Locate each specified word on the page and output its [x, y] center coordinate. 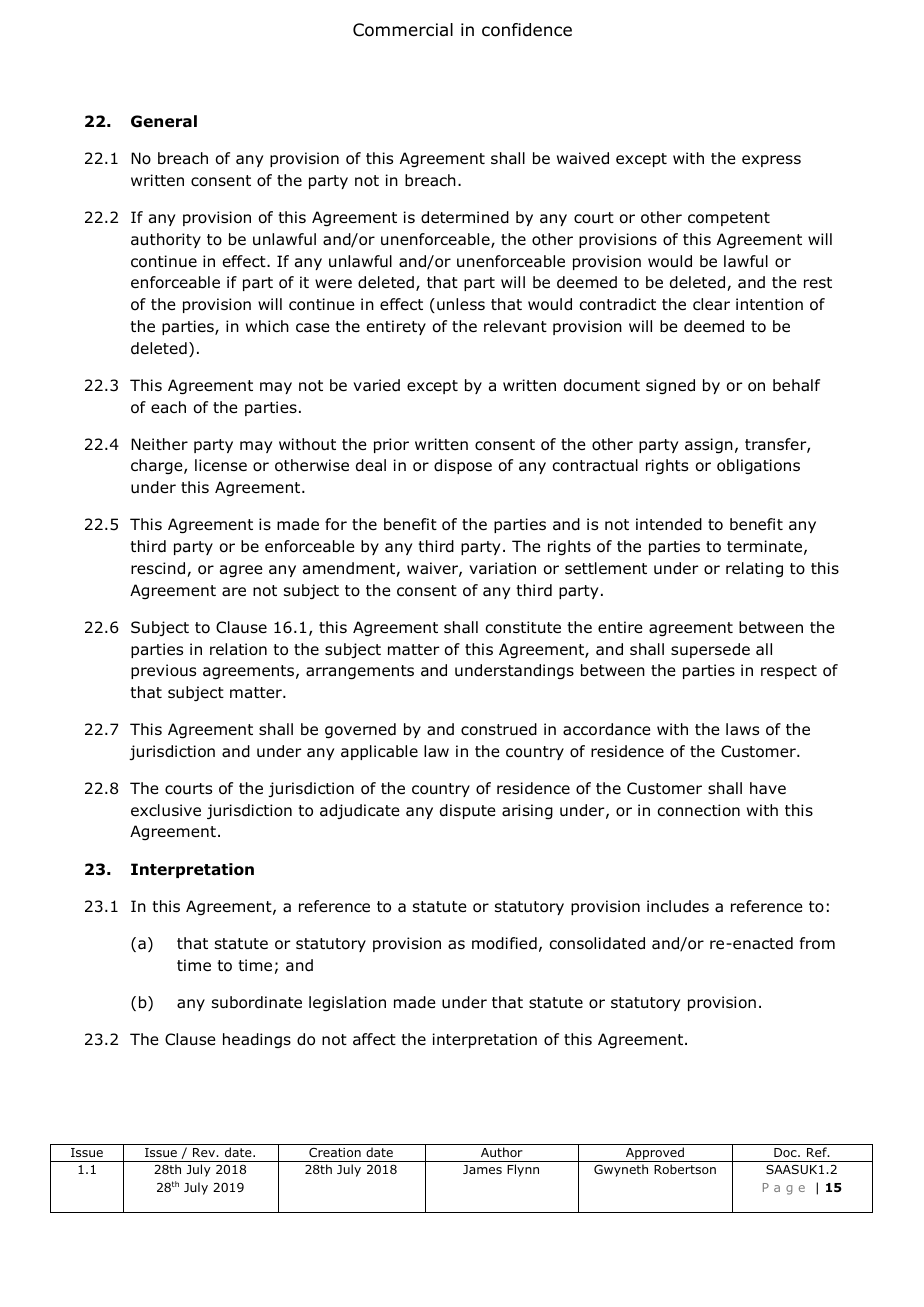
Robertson [685, 1169]
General [164, 121]
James [482, 1169]
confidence [527, 30]
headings [257, 1041]
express [771, 161]
